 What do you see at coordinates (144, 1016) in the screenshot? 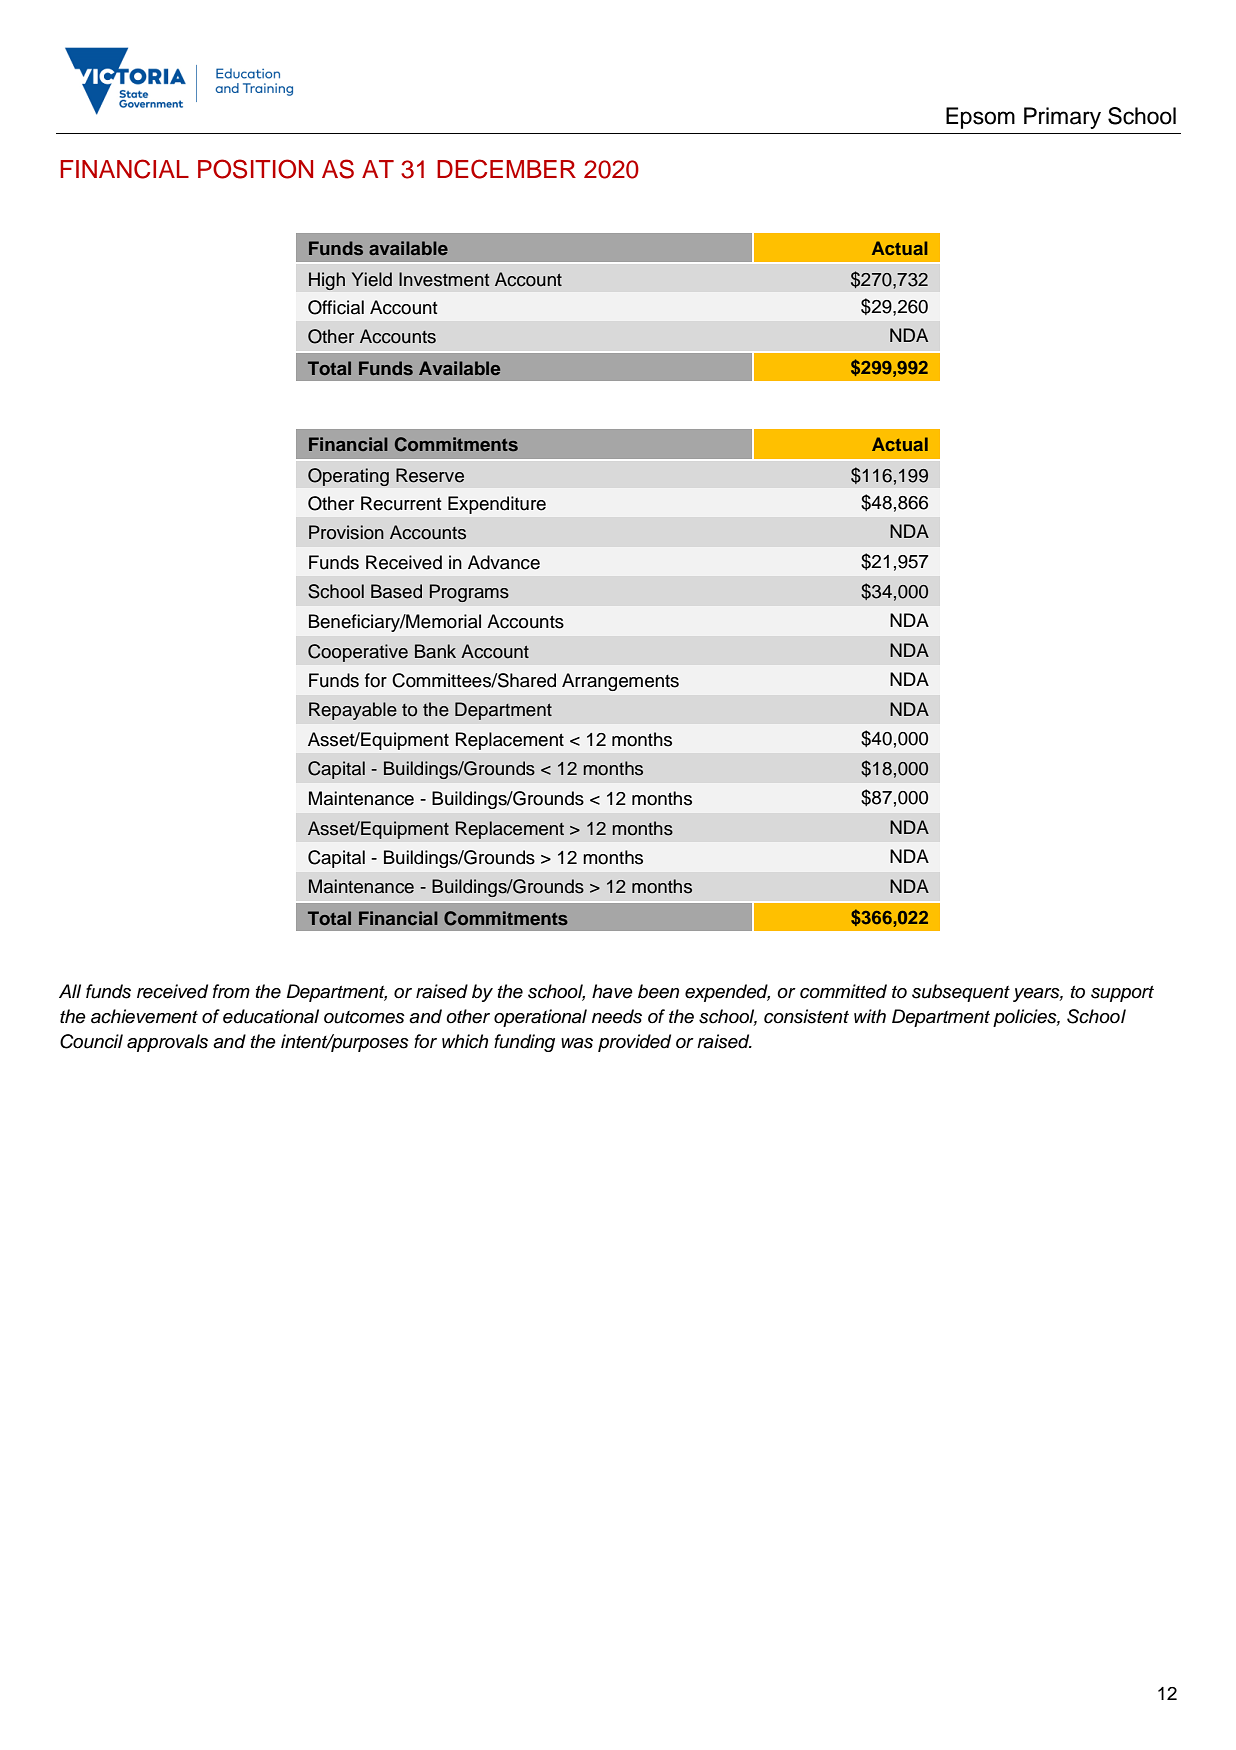
I see `achievement` at bounding box center [144, 1016].
